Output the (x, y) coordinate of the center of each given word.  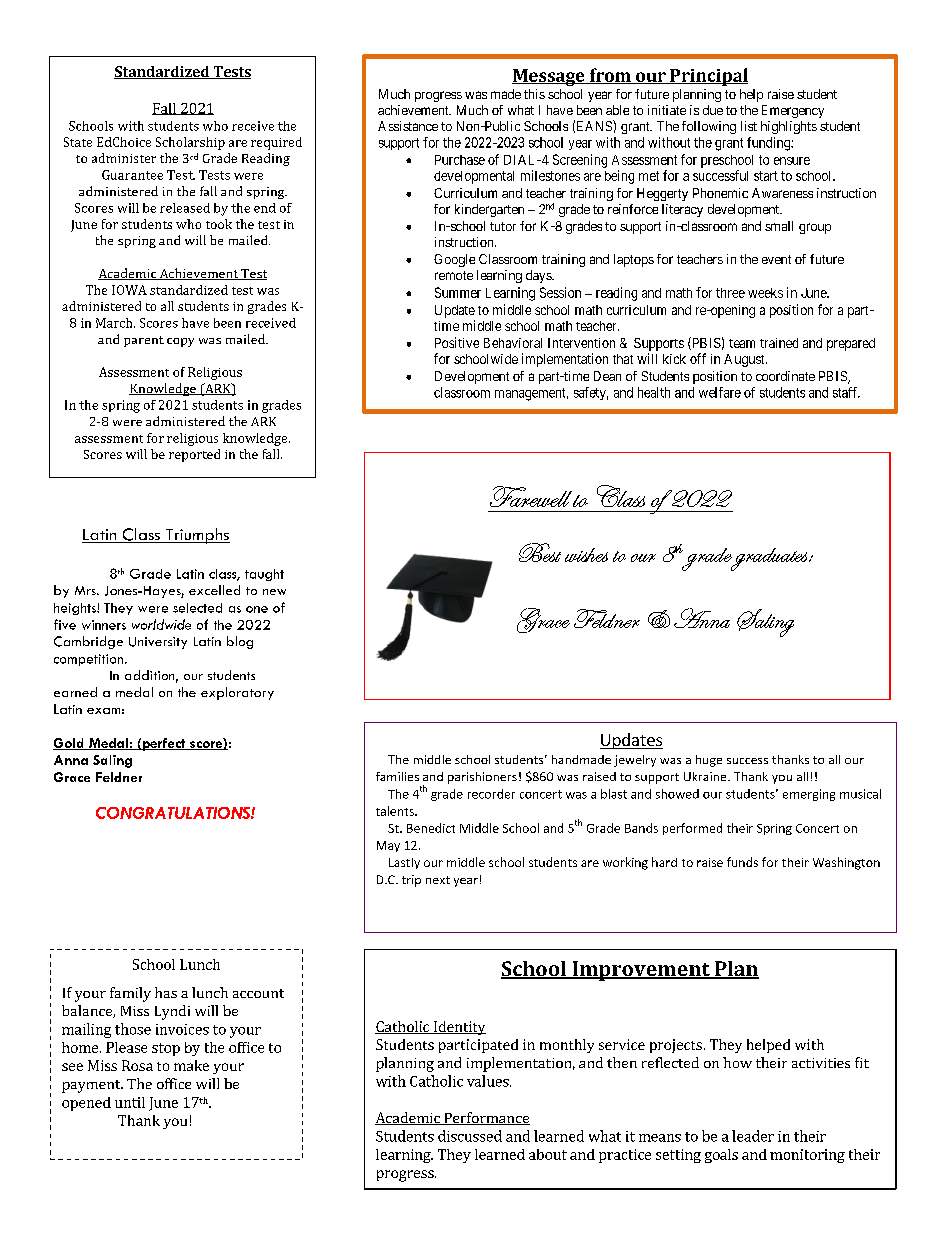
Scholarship (190, 143)
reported (194, 455)
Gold (69, 744)
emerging (809, 795)
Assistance (408, 126)
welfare (720, 392)
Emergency (793, 111)
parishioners (482, 778)
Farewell (531, 496)
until (130, 1102)
